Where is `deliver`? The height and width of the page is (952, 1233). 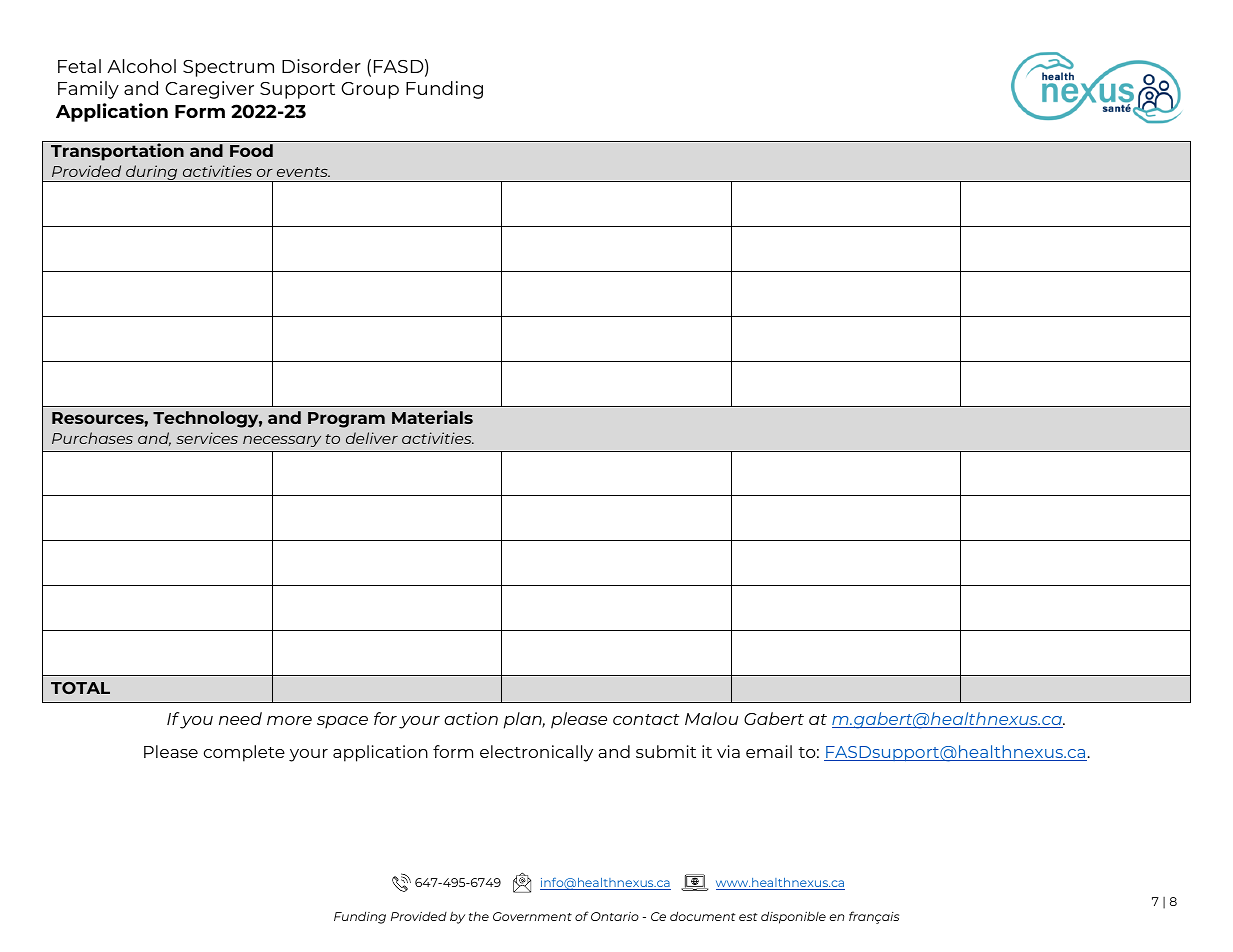
deliver is located at coordinates (372, 438).
